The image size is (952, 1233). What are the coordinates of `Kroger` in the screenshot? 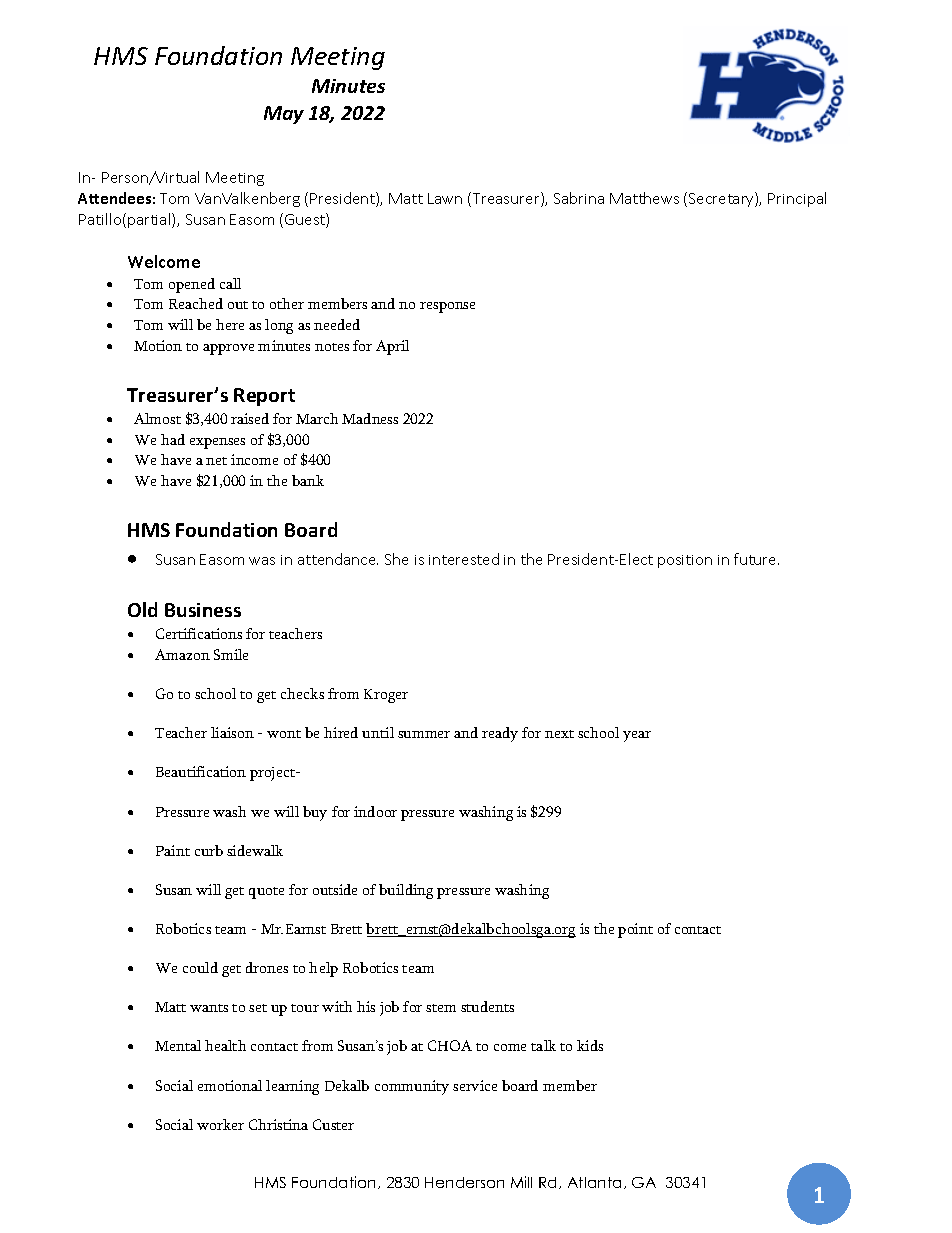 It's located at (386, 696).
